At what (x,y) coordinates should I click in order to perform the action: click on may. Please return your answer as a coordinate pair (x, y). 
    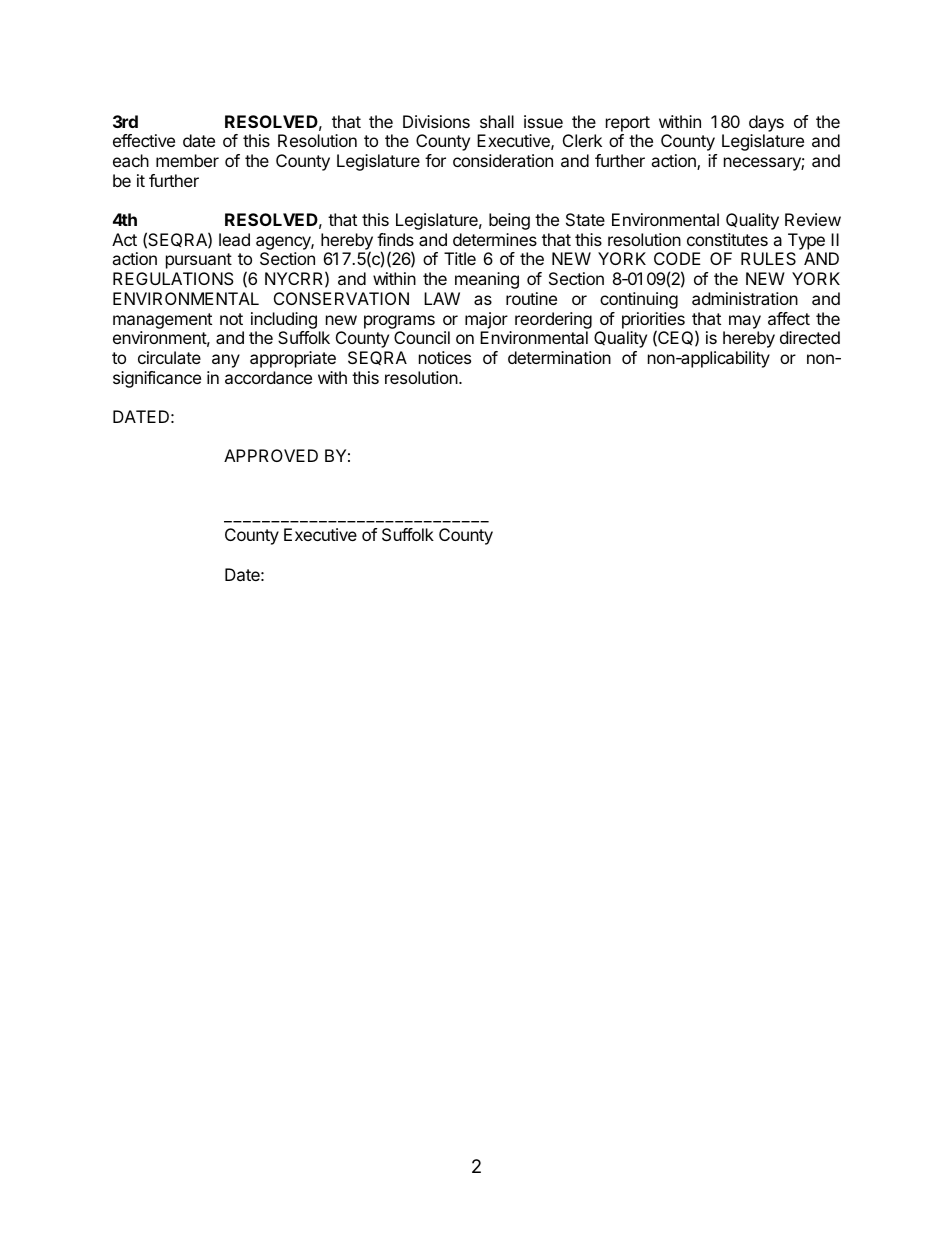
    Looking at the image, I should click on (745, 322).
